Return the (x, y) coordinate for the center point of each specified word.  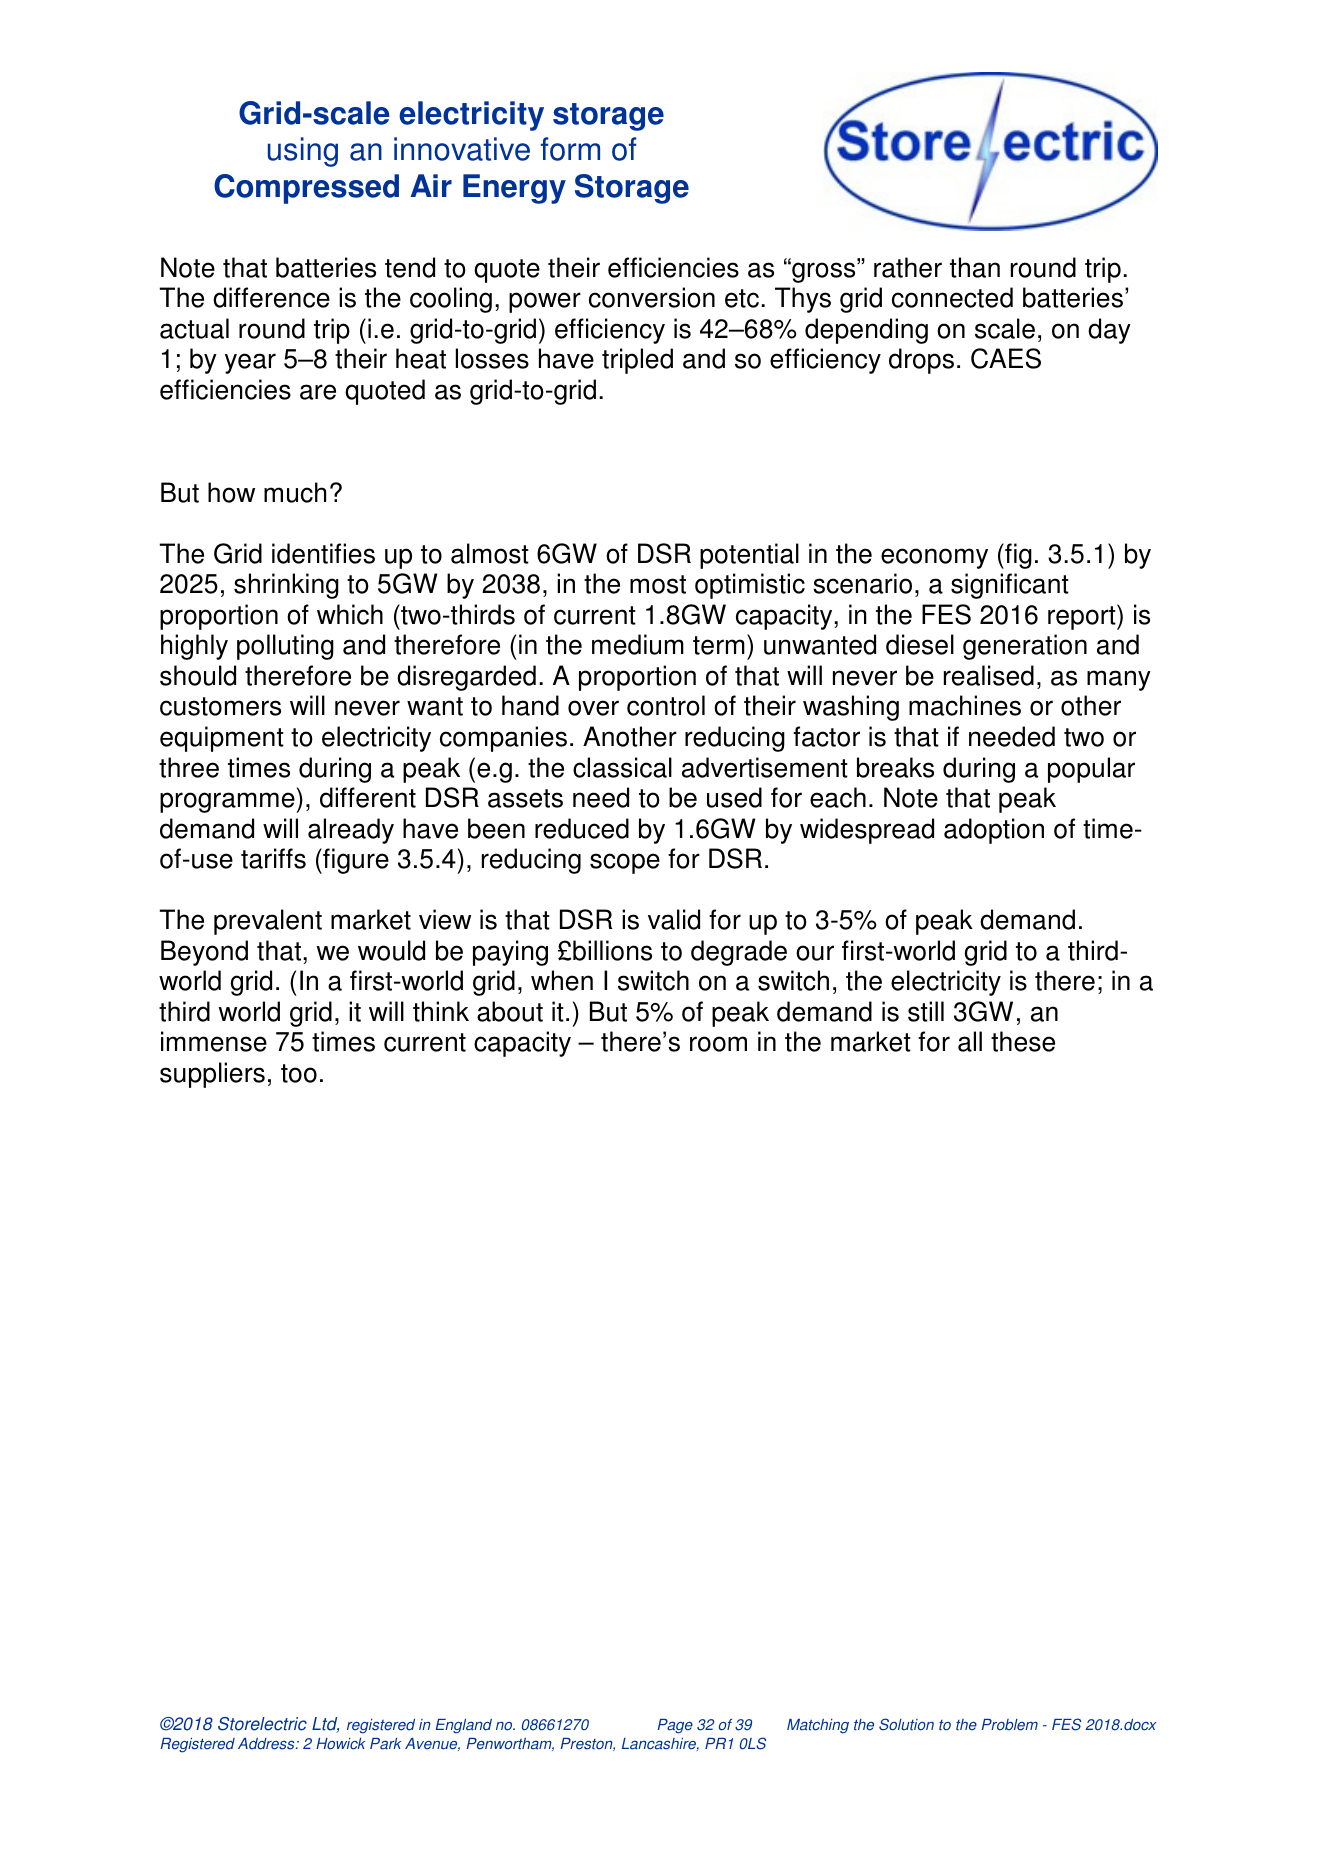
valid (674, 919)
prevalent (268, 922)
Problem (1010, 1725)
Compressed (306, 189)
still (926, 1011)
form (570, 149)
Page (675, 1726)
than (975, 267)
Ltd (325, 1725)
